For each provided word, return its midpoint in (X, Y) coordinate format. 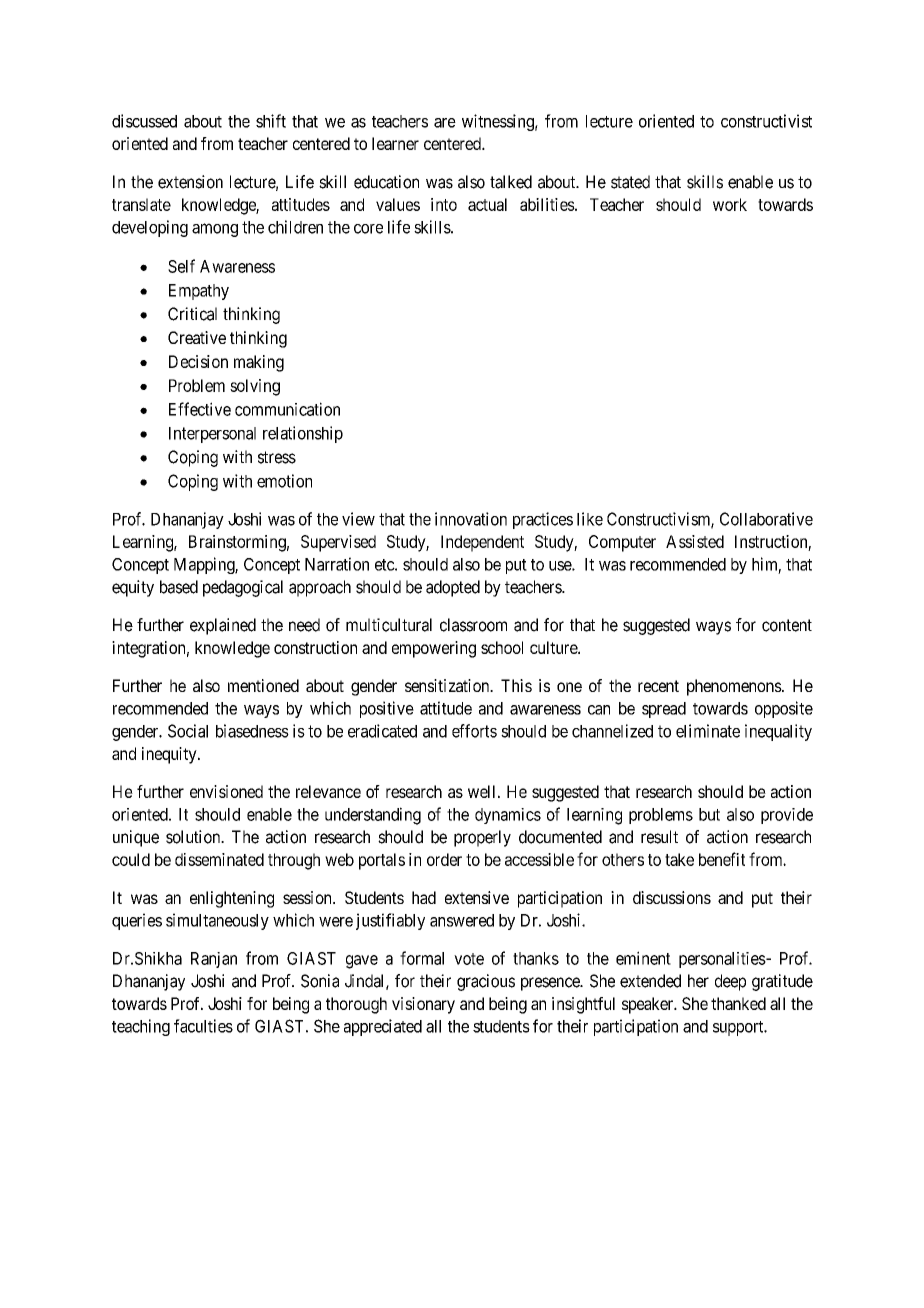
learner (395, 143)
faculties (203, 1026)
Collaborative (766, 519)
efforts (474, 731)
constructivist (766, 121)
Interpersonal (212, 435)
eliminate (708, 731)
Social (188, 731)
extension (190, 182)
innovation (471, 519)
